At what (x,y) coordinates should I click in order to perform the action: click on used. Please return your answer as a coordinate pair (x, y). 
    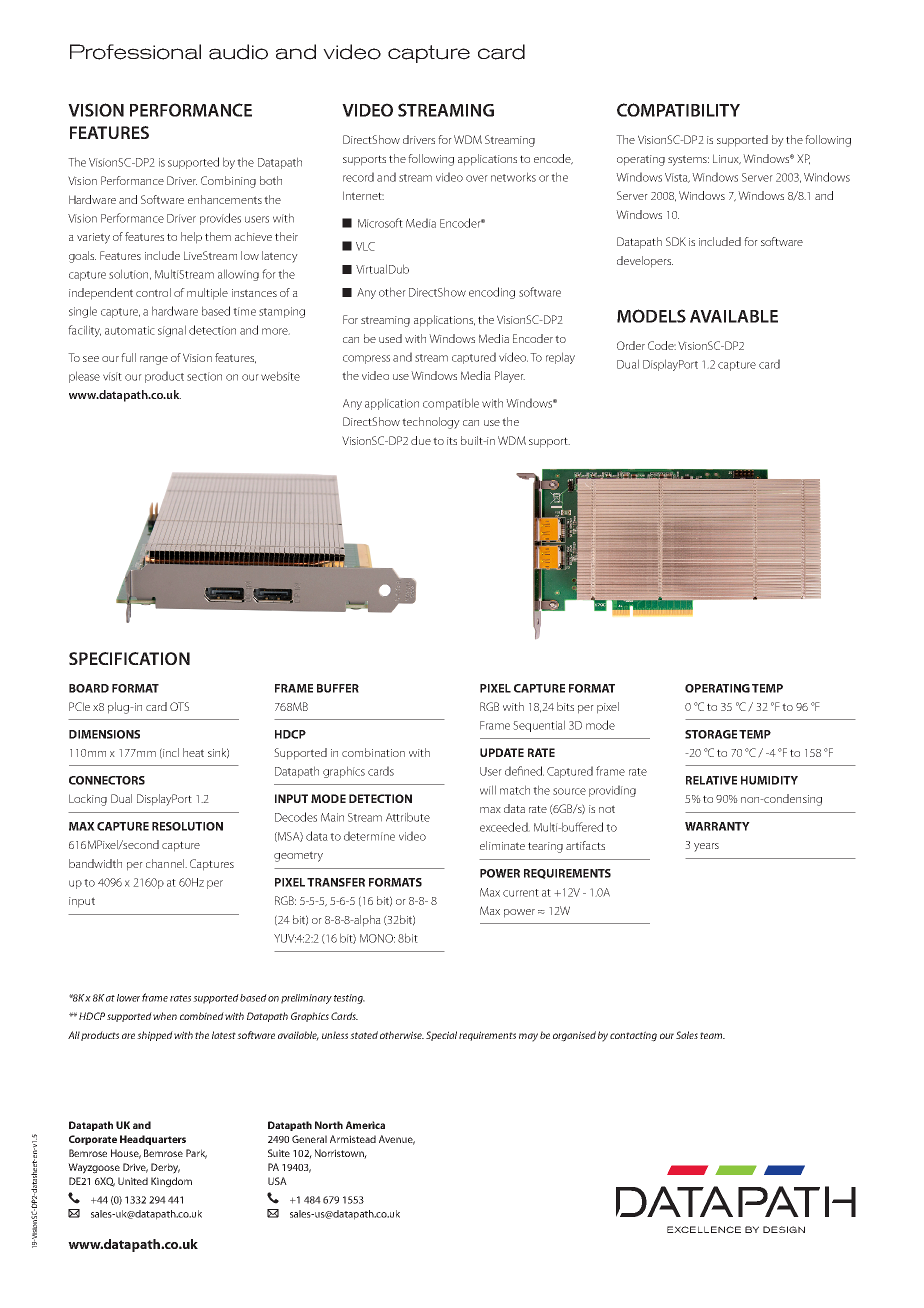
    Looking at the image, I should click on (390, 338).
